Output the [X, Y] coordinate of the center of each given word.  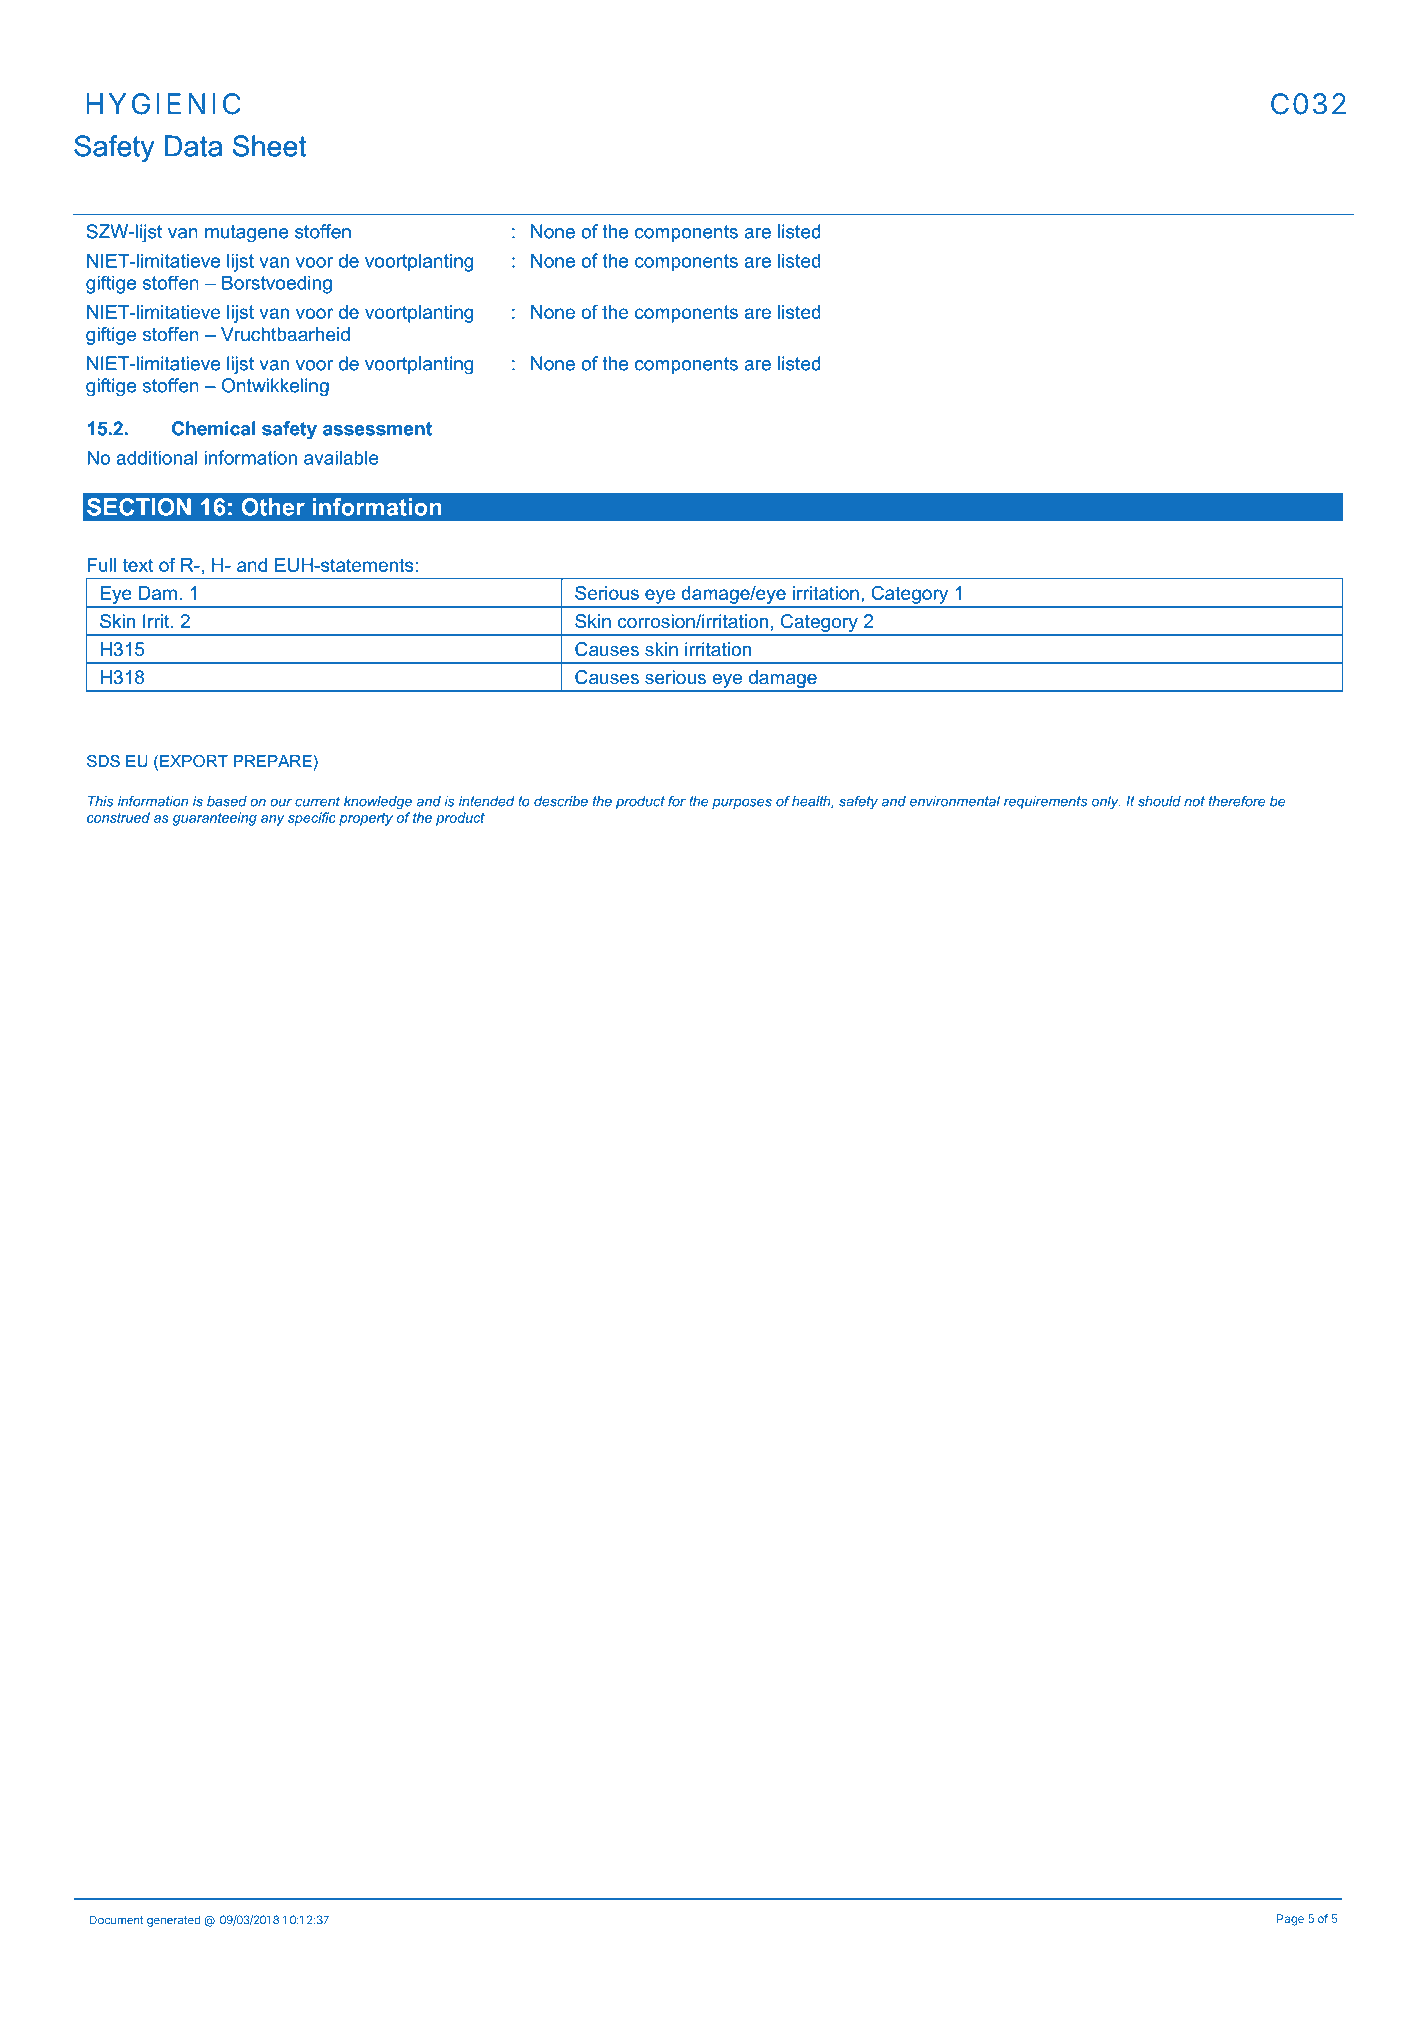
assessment [377, 429]
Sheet [269, 146]
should [1159, 801]
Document [117, 1920]
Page [1290, 1920]
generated [174, 1921]
